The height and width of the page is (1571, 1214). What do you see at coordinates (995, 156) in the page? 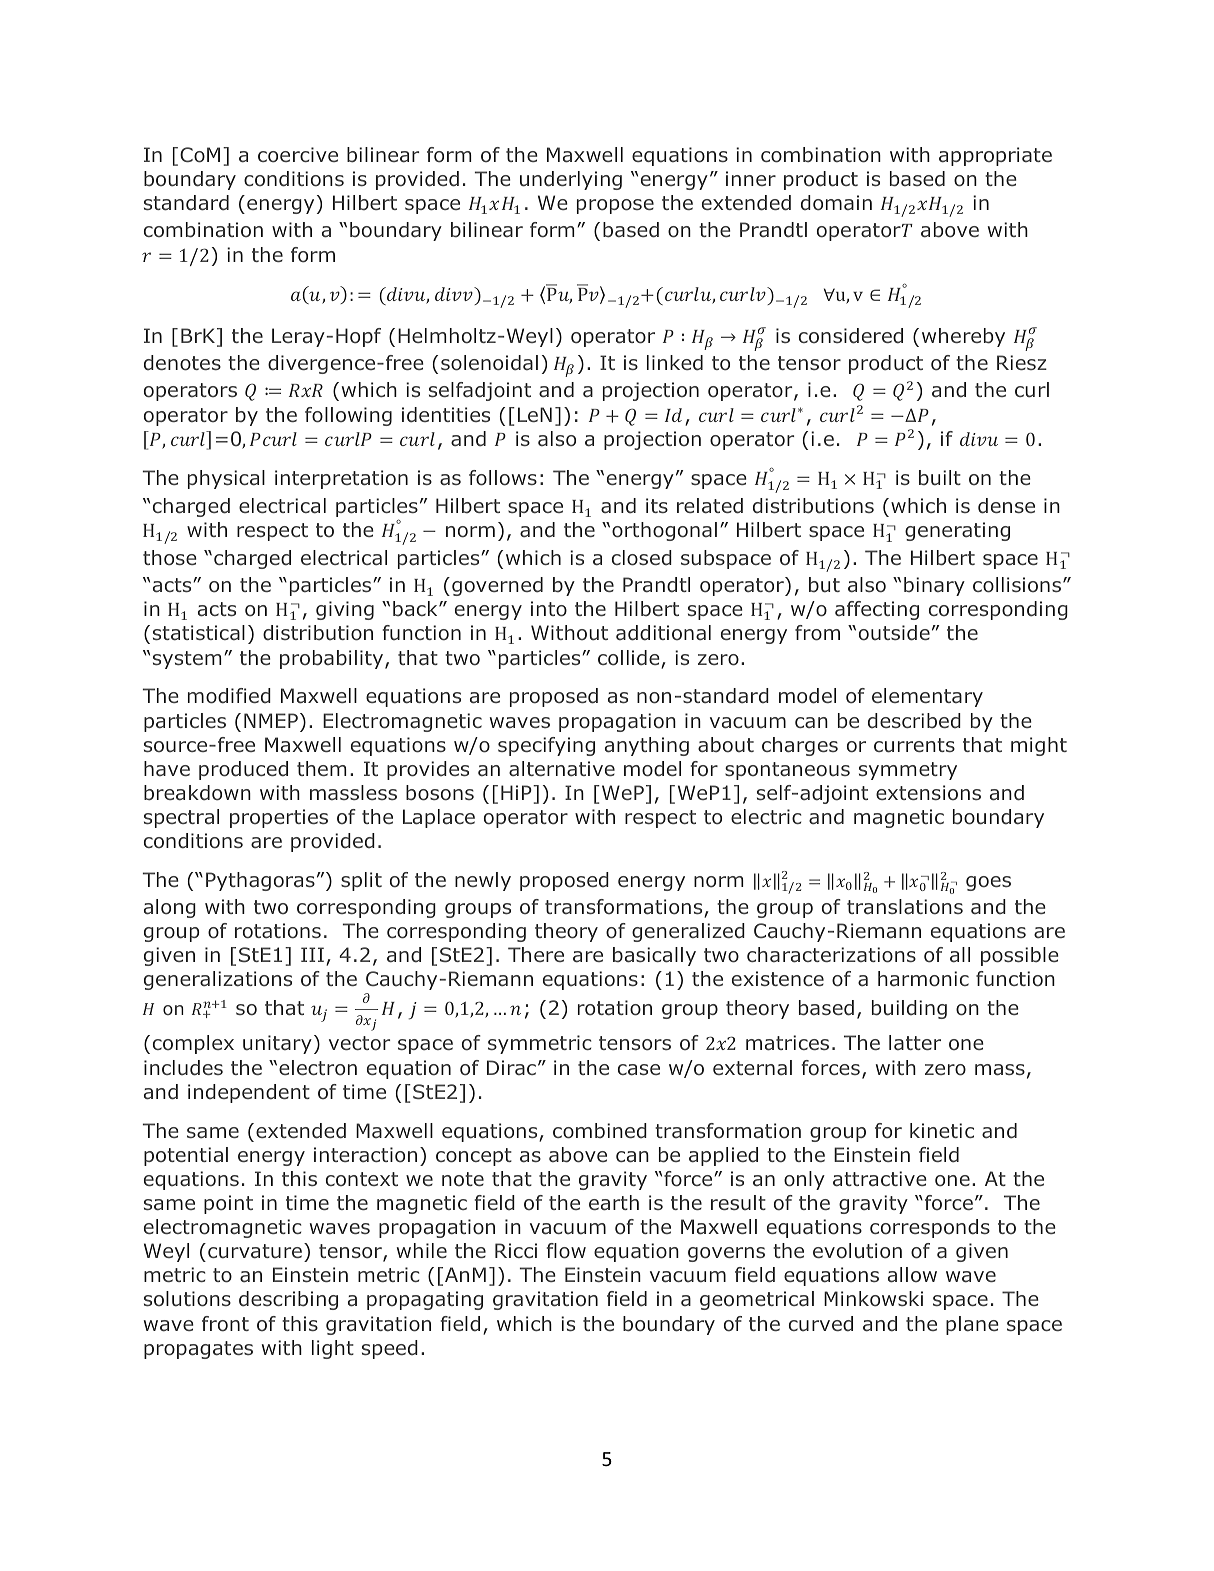
I see `appropriate` at bounding box center [995, 156].
